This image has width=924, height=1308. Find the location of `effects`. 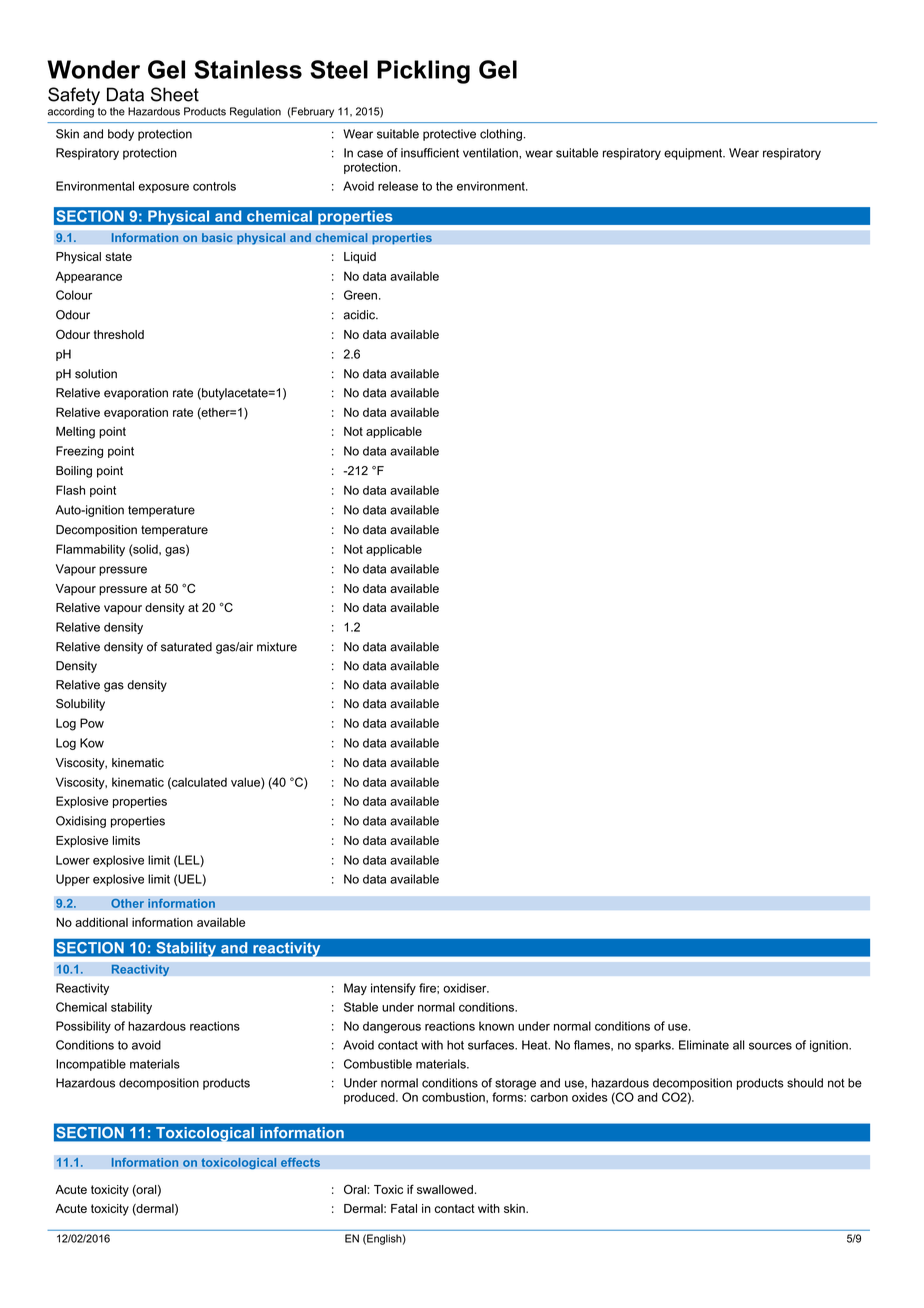

effects is located at coordinates (300, 1162).
